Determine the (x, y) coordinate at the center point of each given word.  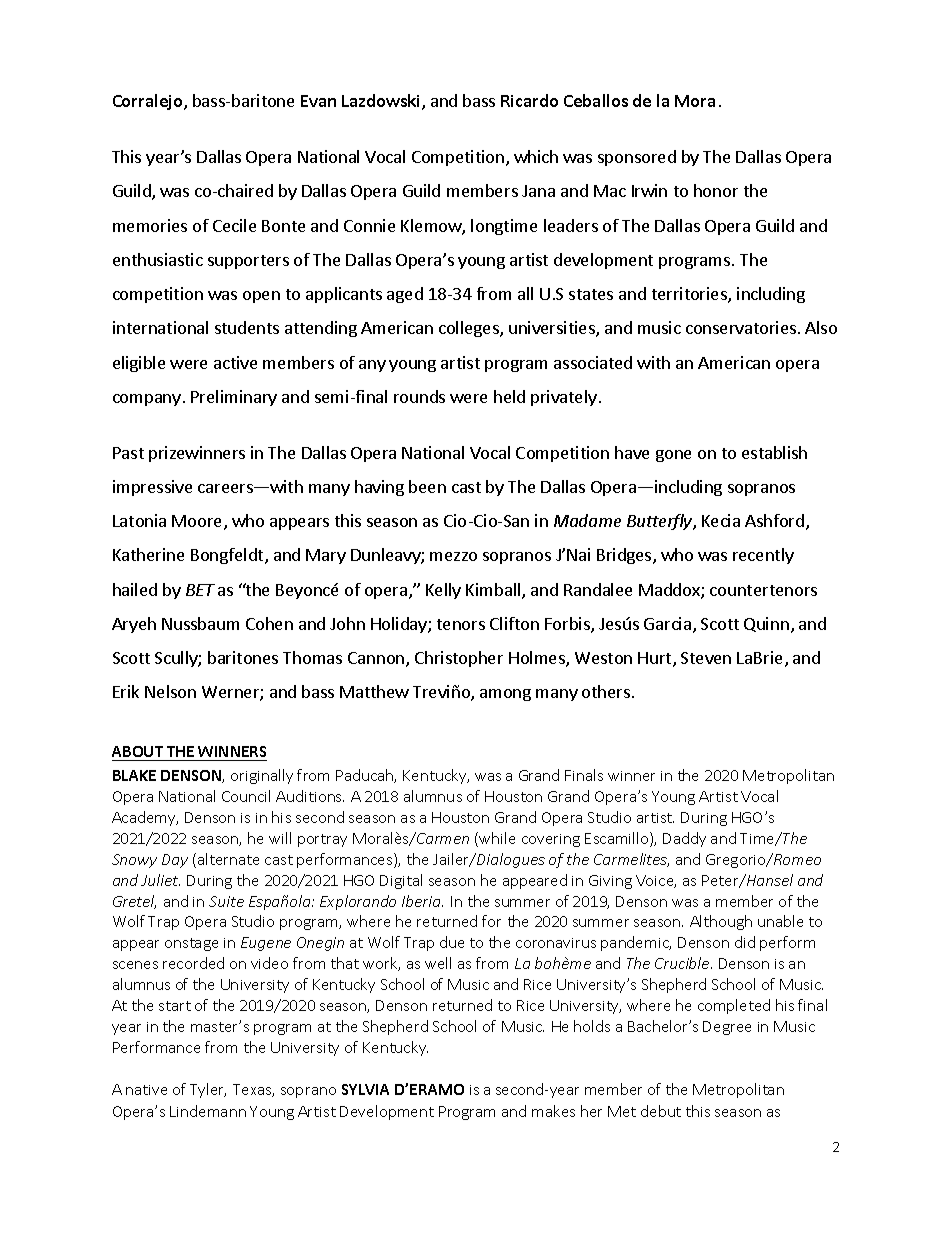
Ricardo (529, 100)
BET (200, 590)
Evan (318, 101)
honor (716, 190)
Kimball (494, 591)
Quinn (766, 624)
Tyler (208, 1090)
